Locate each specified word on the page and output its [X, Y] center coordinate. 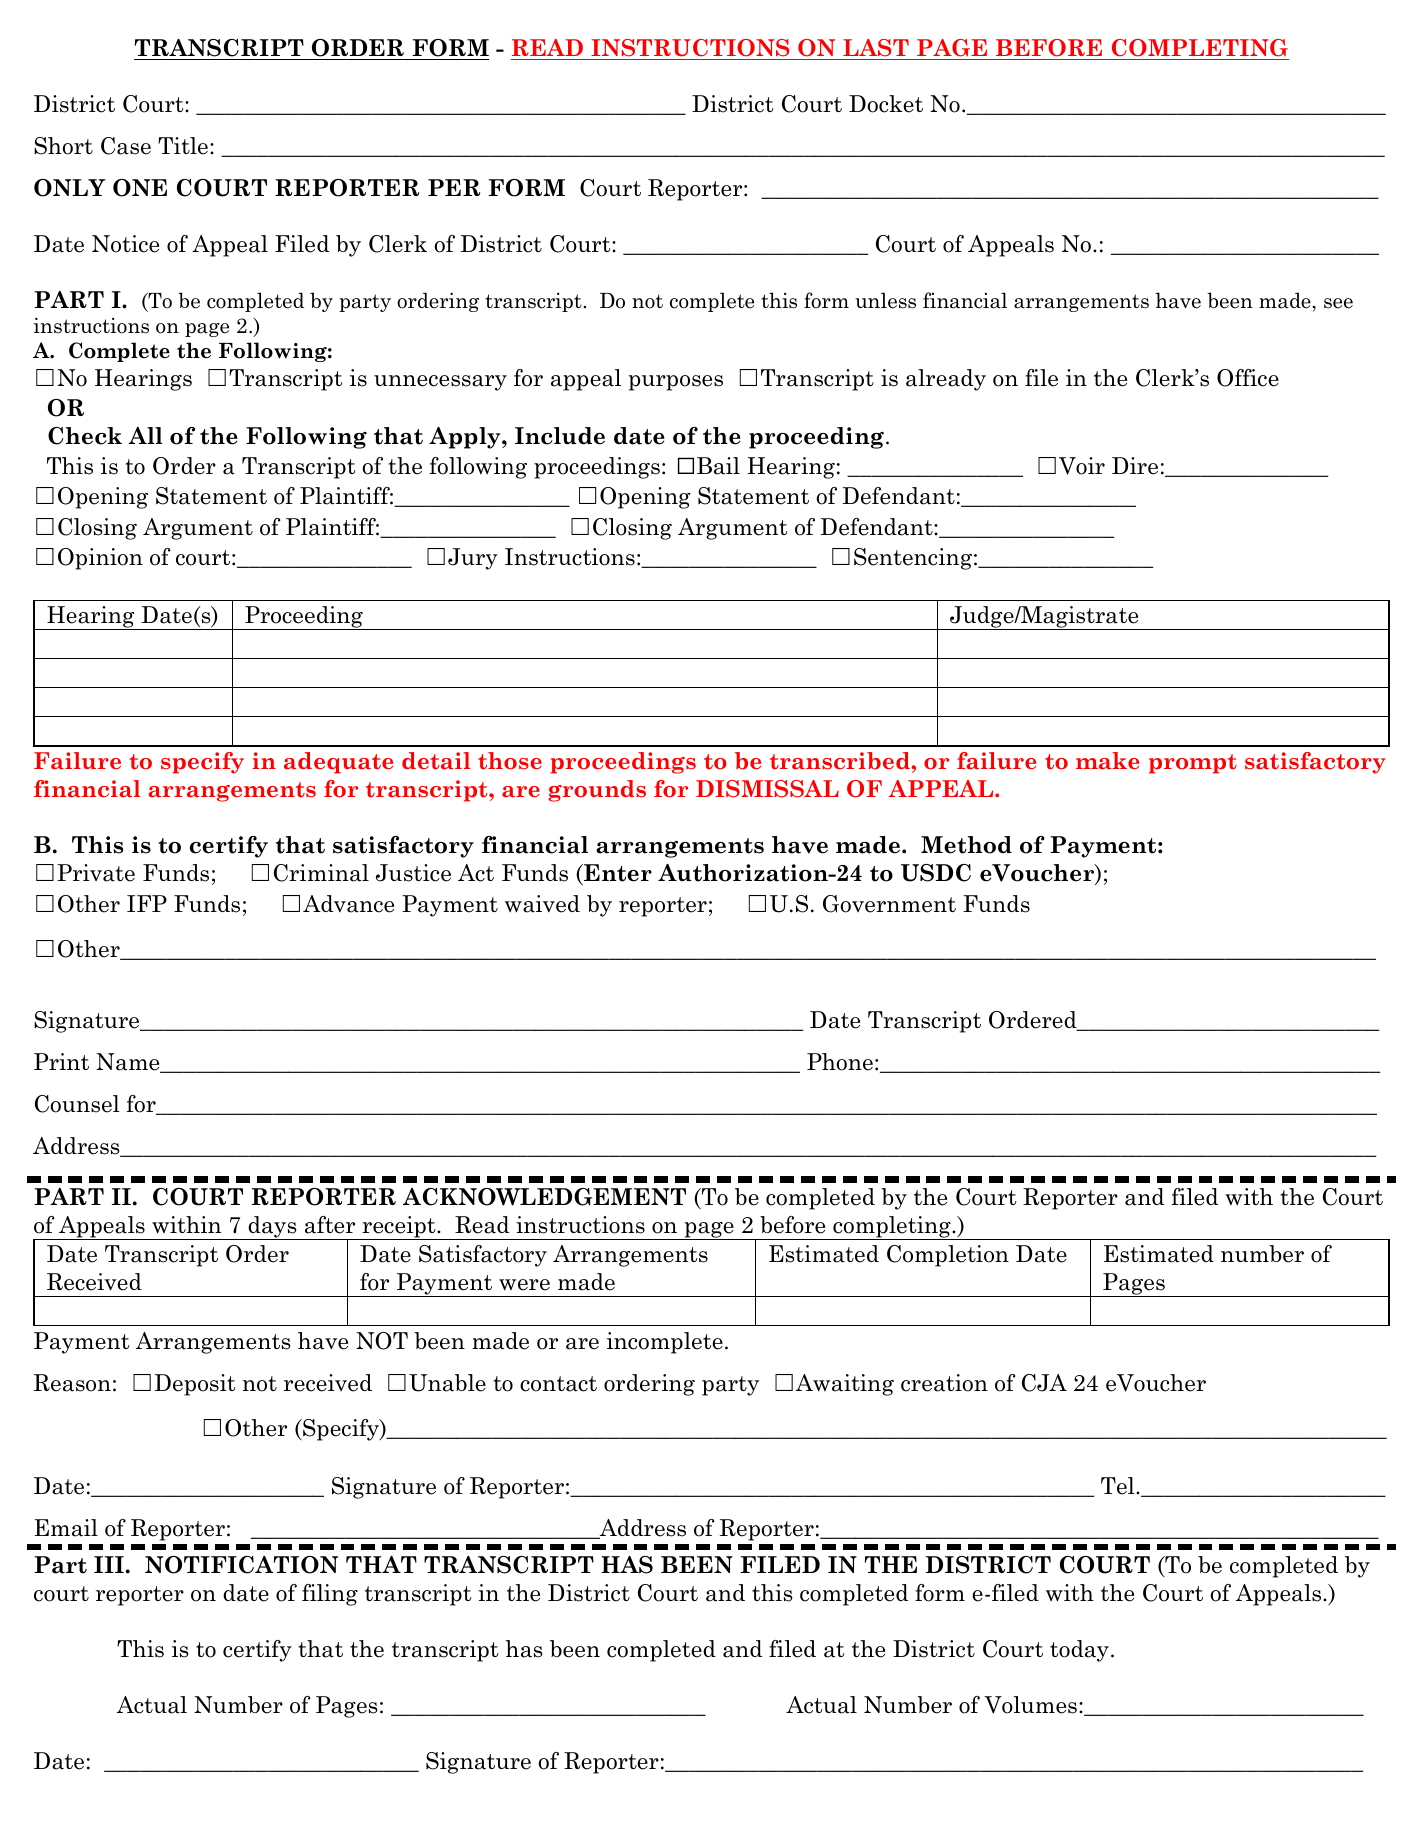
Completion [948, 1256]
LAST [876, 48]
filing [330, 1595]
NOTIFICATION [241, 1565]
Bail [718, 466]
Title [184, 146]
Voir [1082, 466]
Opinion [100, 559]
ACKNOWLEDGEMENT [544, 1197]
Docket [886, 104]
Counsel [77, 1104]
